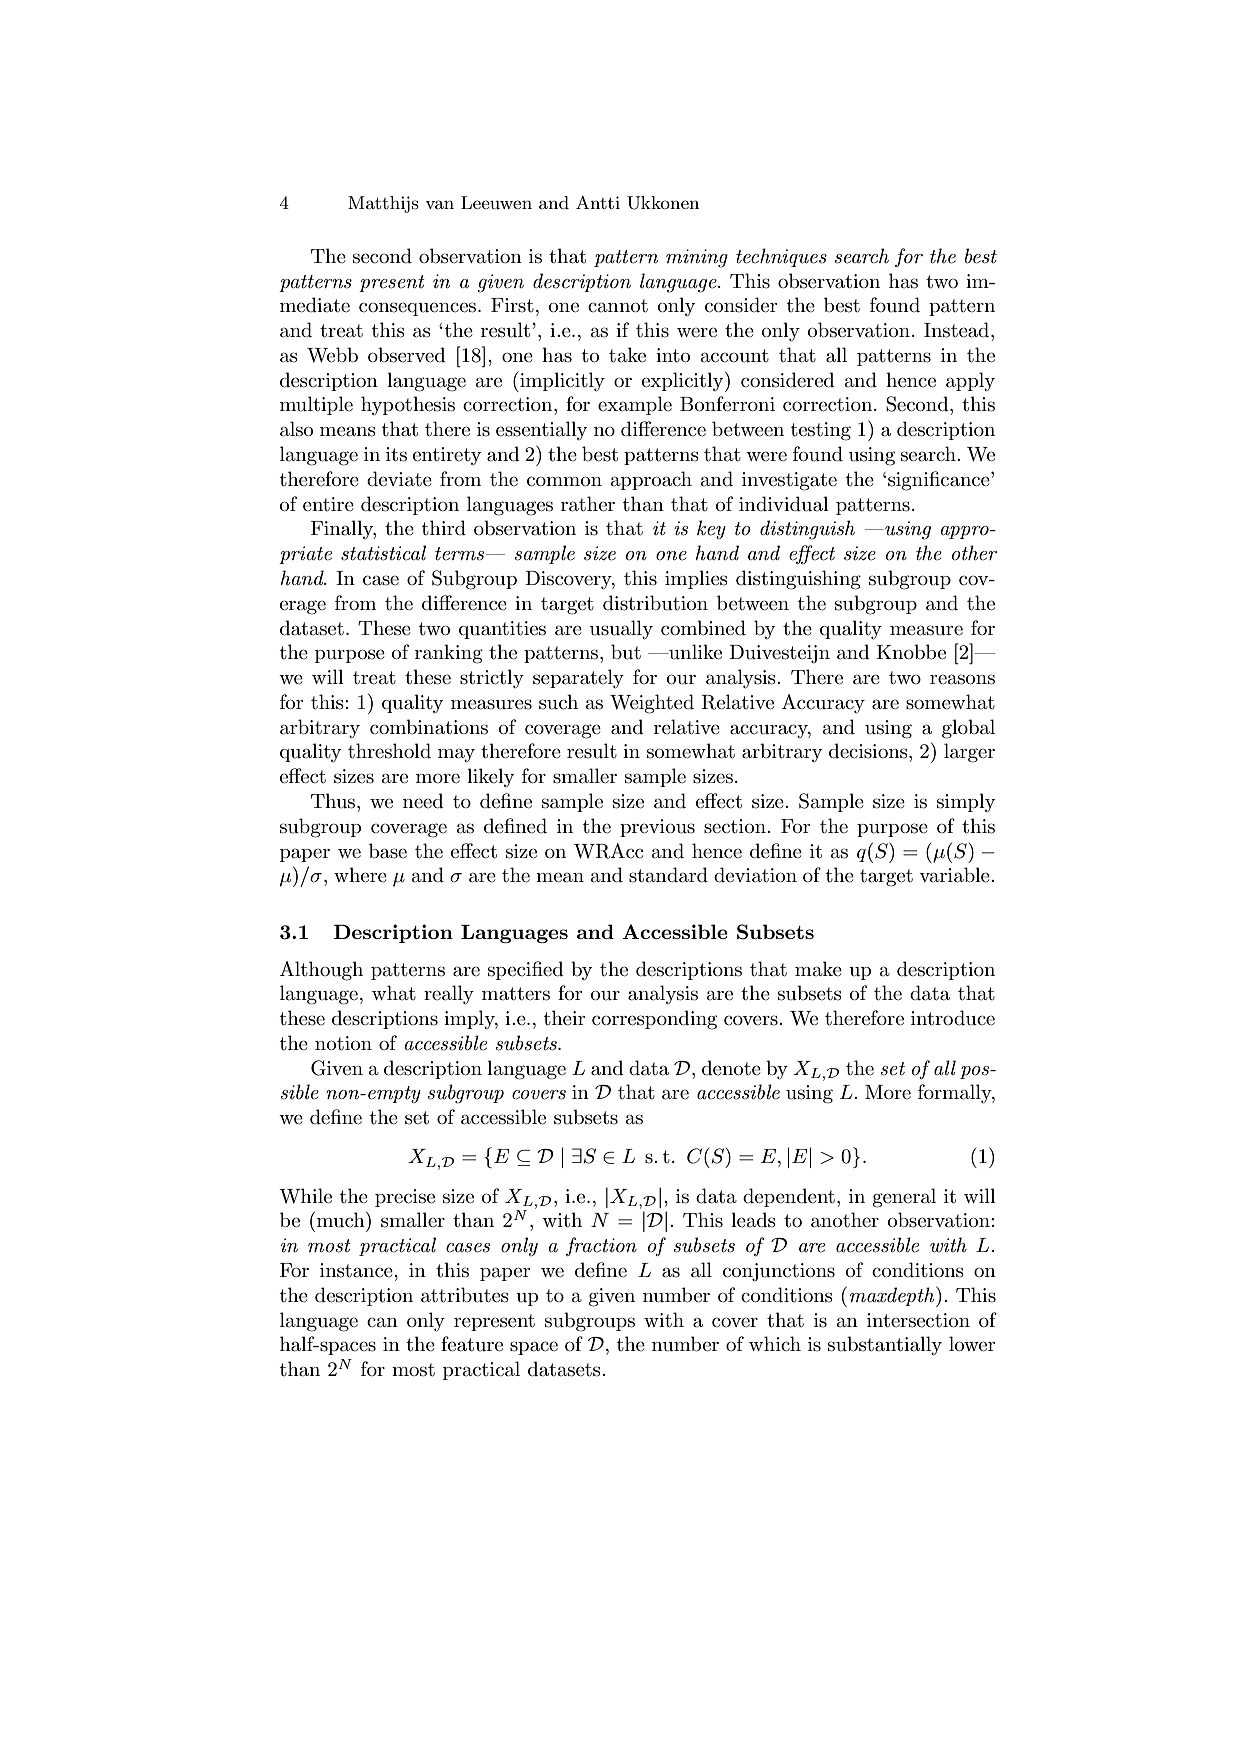 Image resolution: width=1234 pixels, height=1745 pixels. Describe the element at coordinates (635, 405) in the screenshot. I see `example` at that location.
